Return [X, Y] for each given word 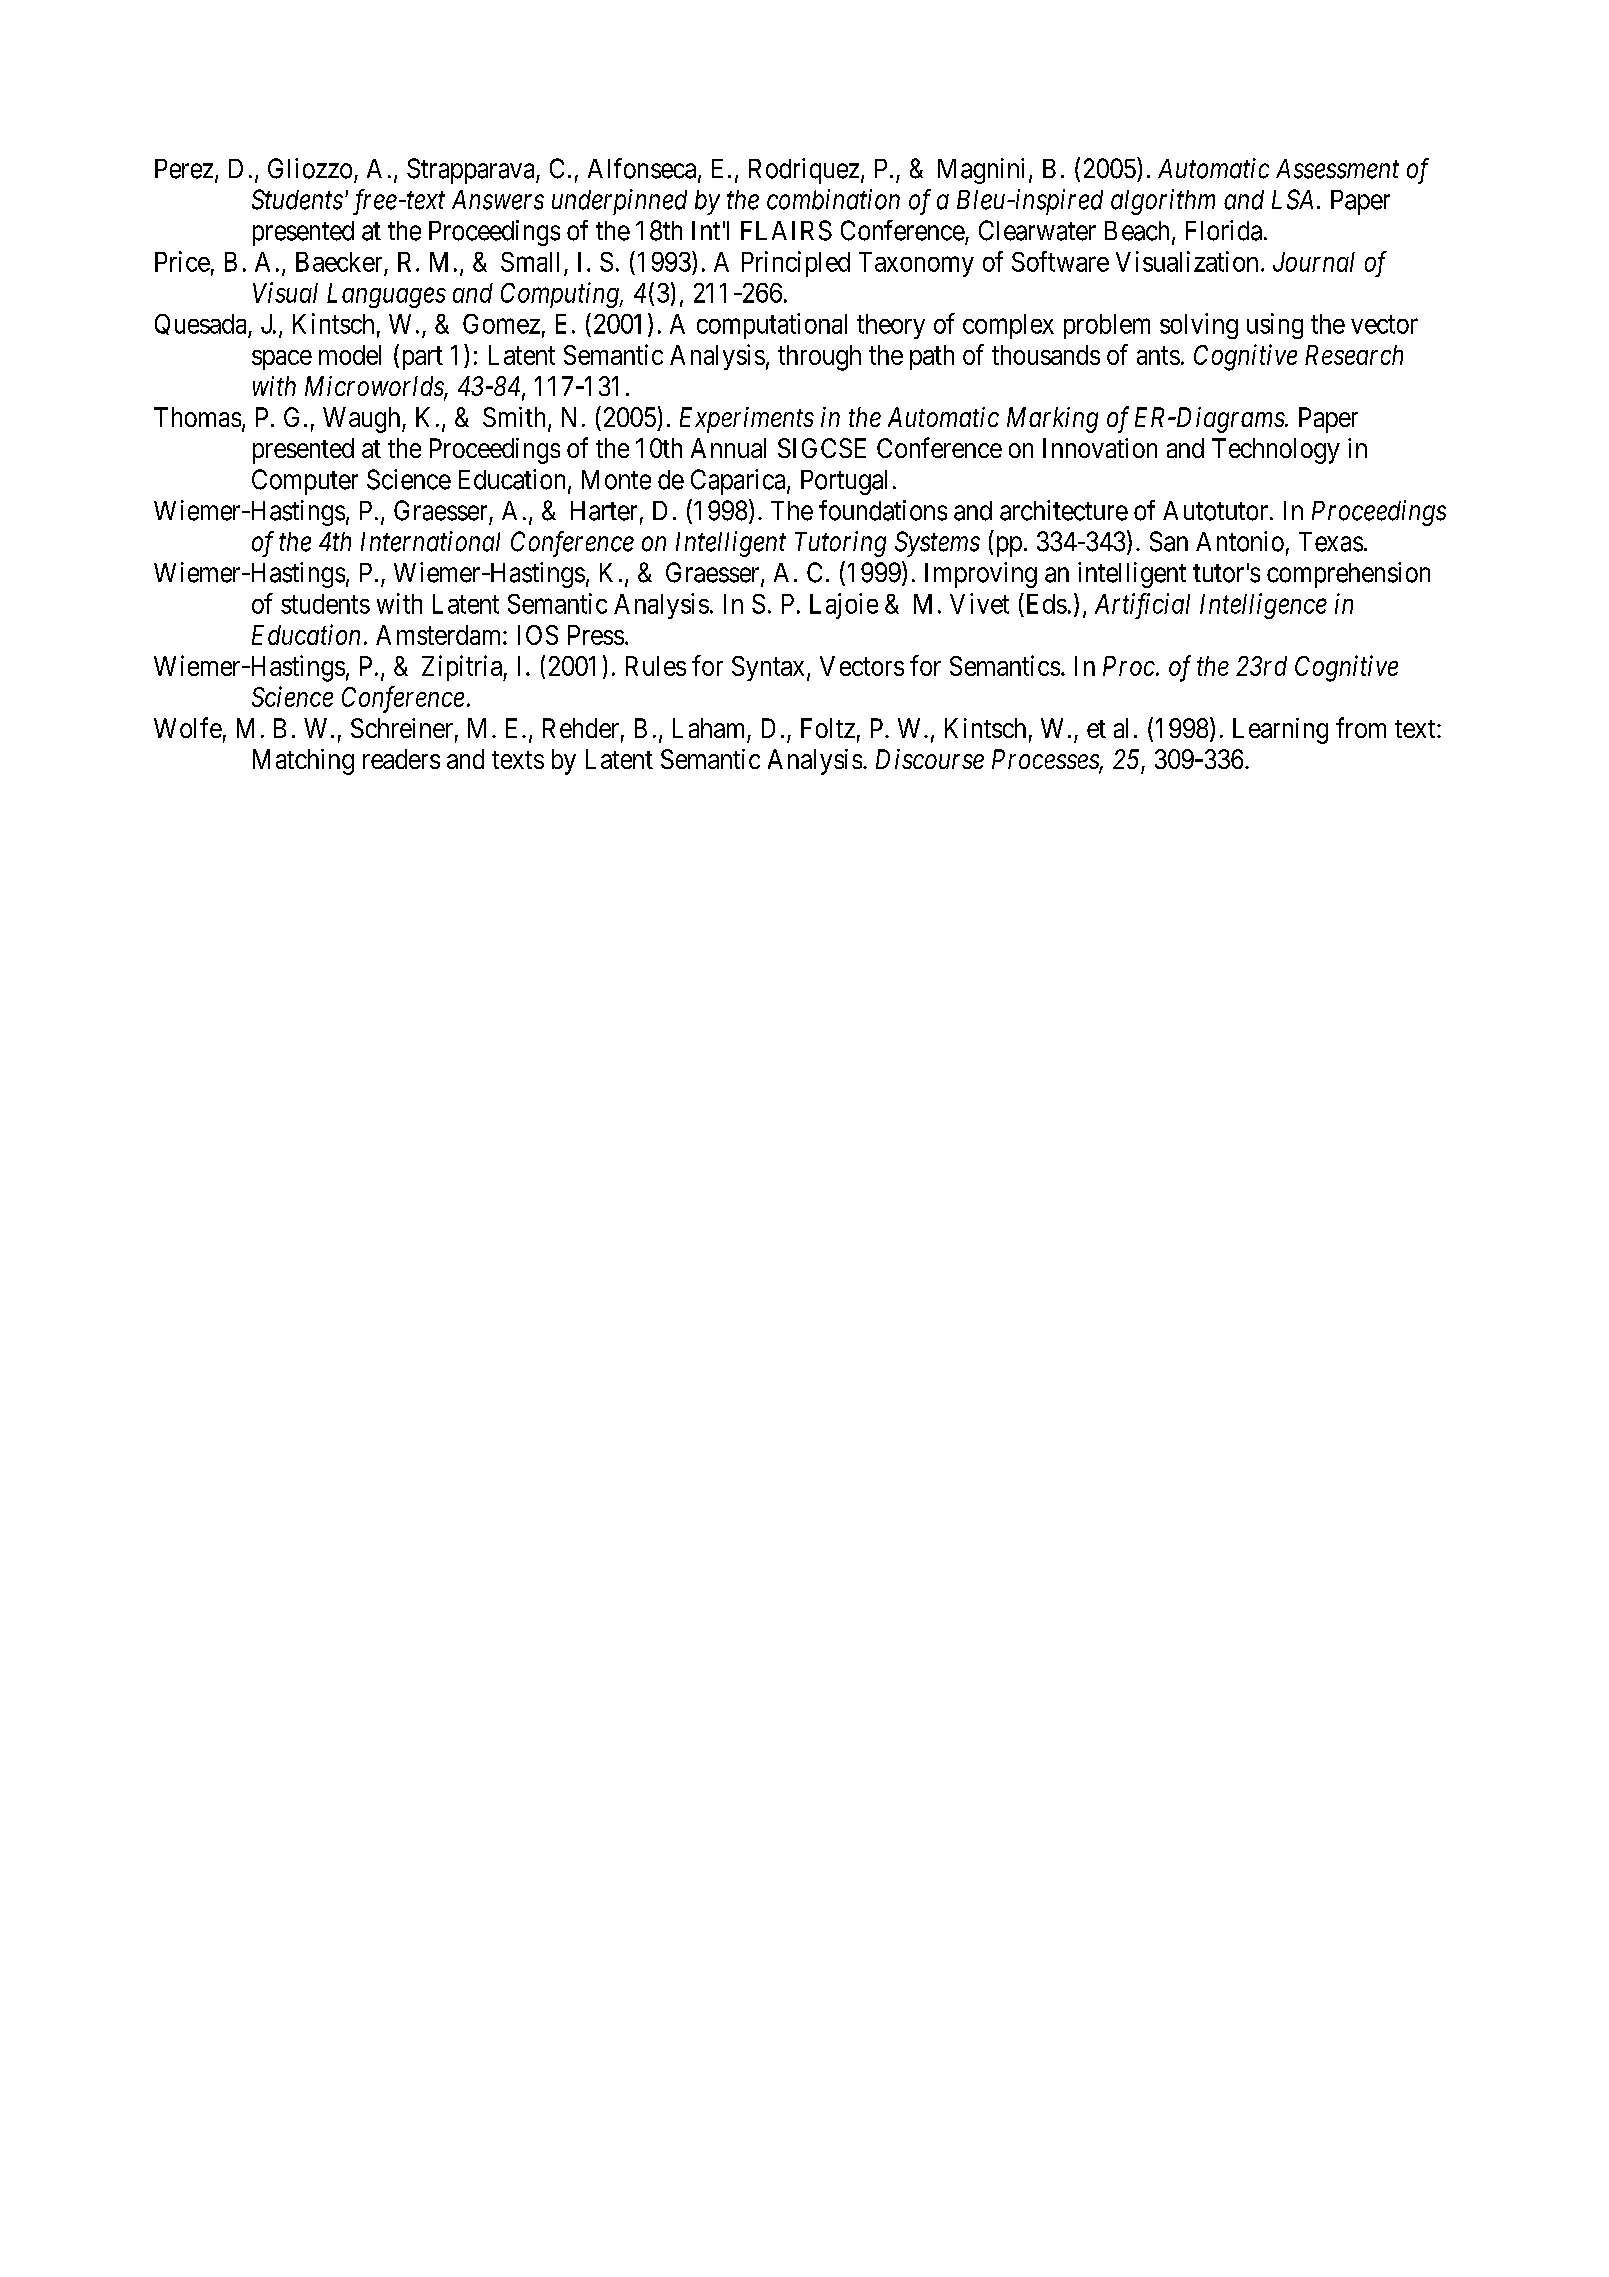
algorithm [1163, 202]
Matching [303, 762]
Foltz [828, 728]
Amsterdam [440, 635]
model [350, 355]
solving [1199, 326]
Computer [305, 482]
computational [772, 326]
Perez [184, 169]
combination [833, 199]
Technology [1276, 451]
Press [596, 635]
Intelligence [1263, 606]
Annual [728, 448]
